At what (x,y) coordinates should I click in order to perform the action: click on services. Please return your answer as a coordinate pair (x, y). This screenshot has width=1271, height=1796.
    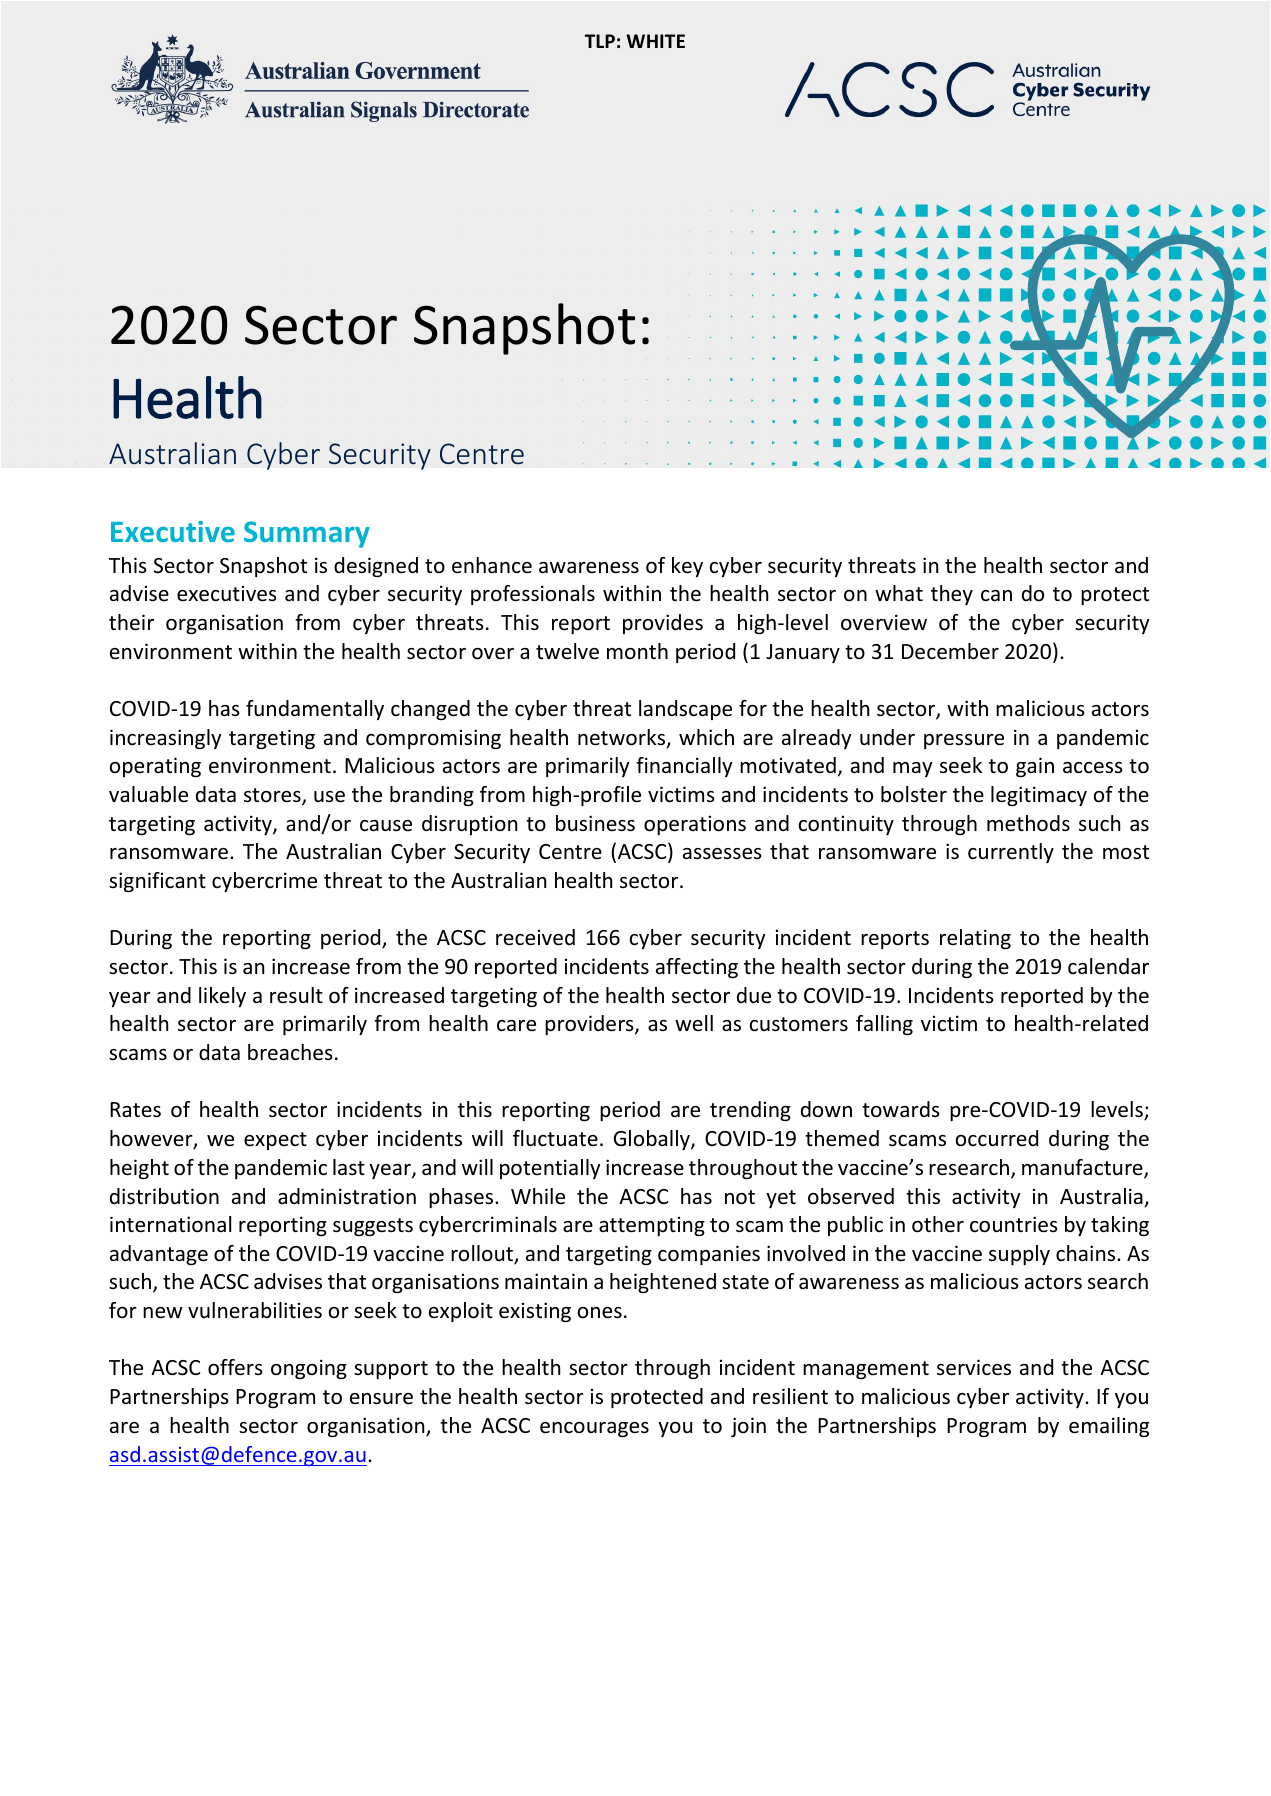
    Looking at the image, I should click on (974, 1367).
